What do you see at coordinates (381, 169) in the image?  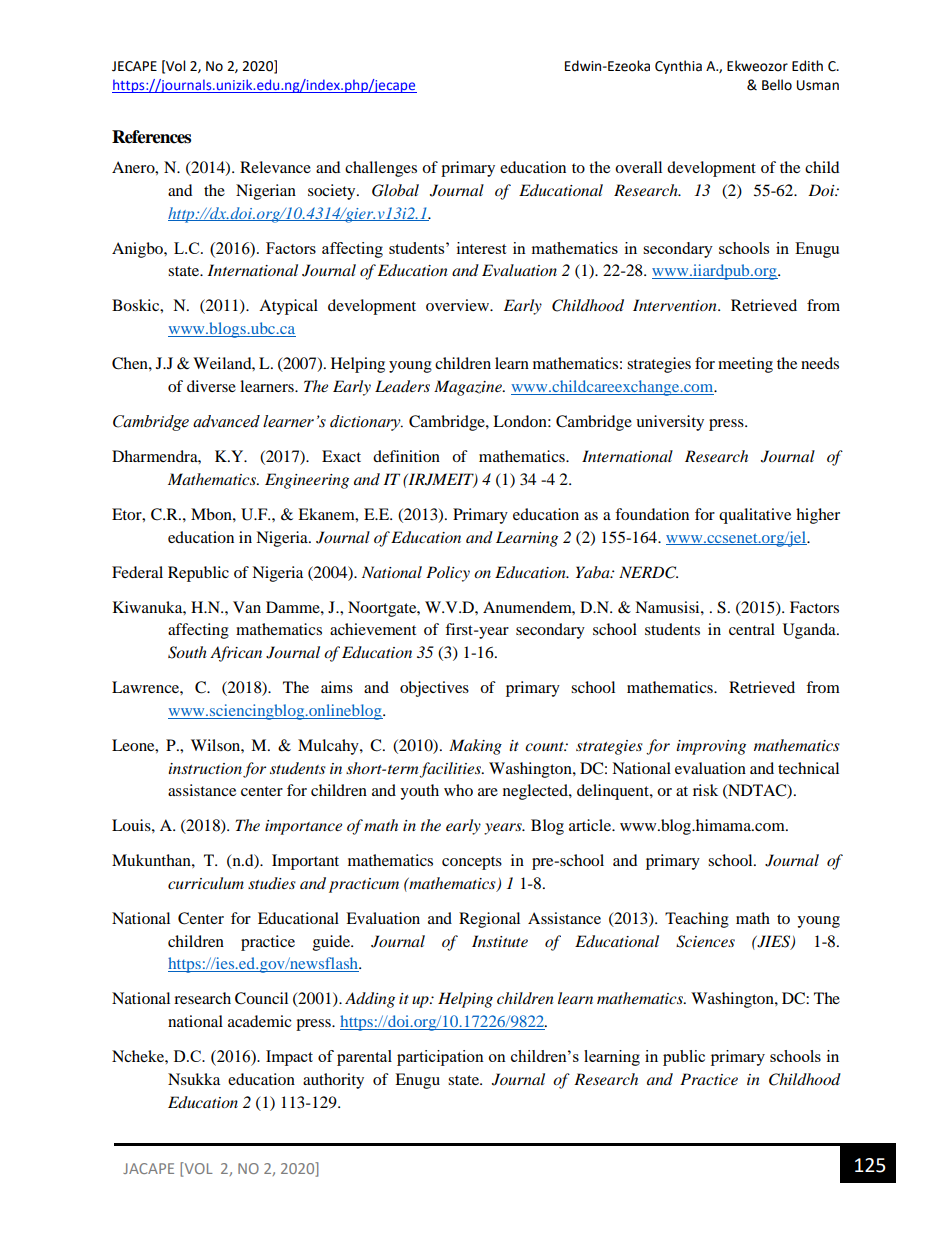 I see `challenges` at bounding box center [381, 169].
